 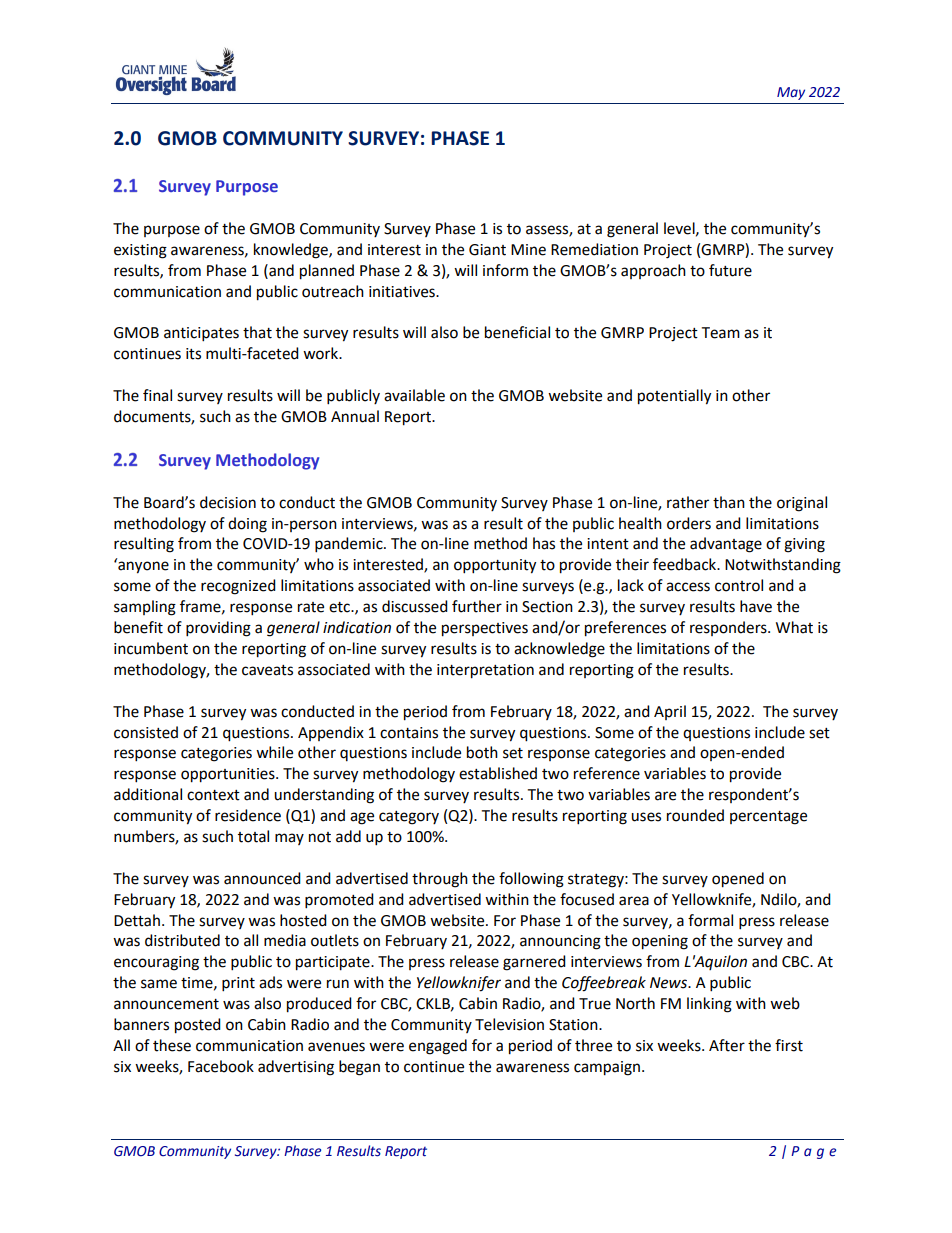 I want to click on existing, so click(x=140, y=251).
